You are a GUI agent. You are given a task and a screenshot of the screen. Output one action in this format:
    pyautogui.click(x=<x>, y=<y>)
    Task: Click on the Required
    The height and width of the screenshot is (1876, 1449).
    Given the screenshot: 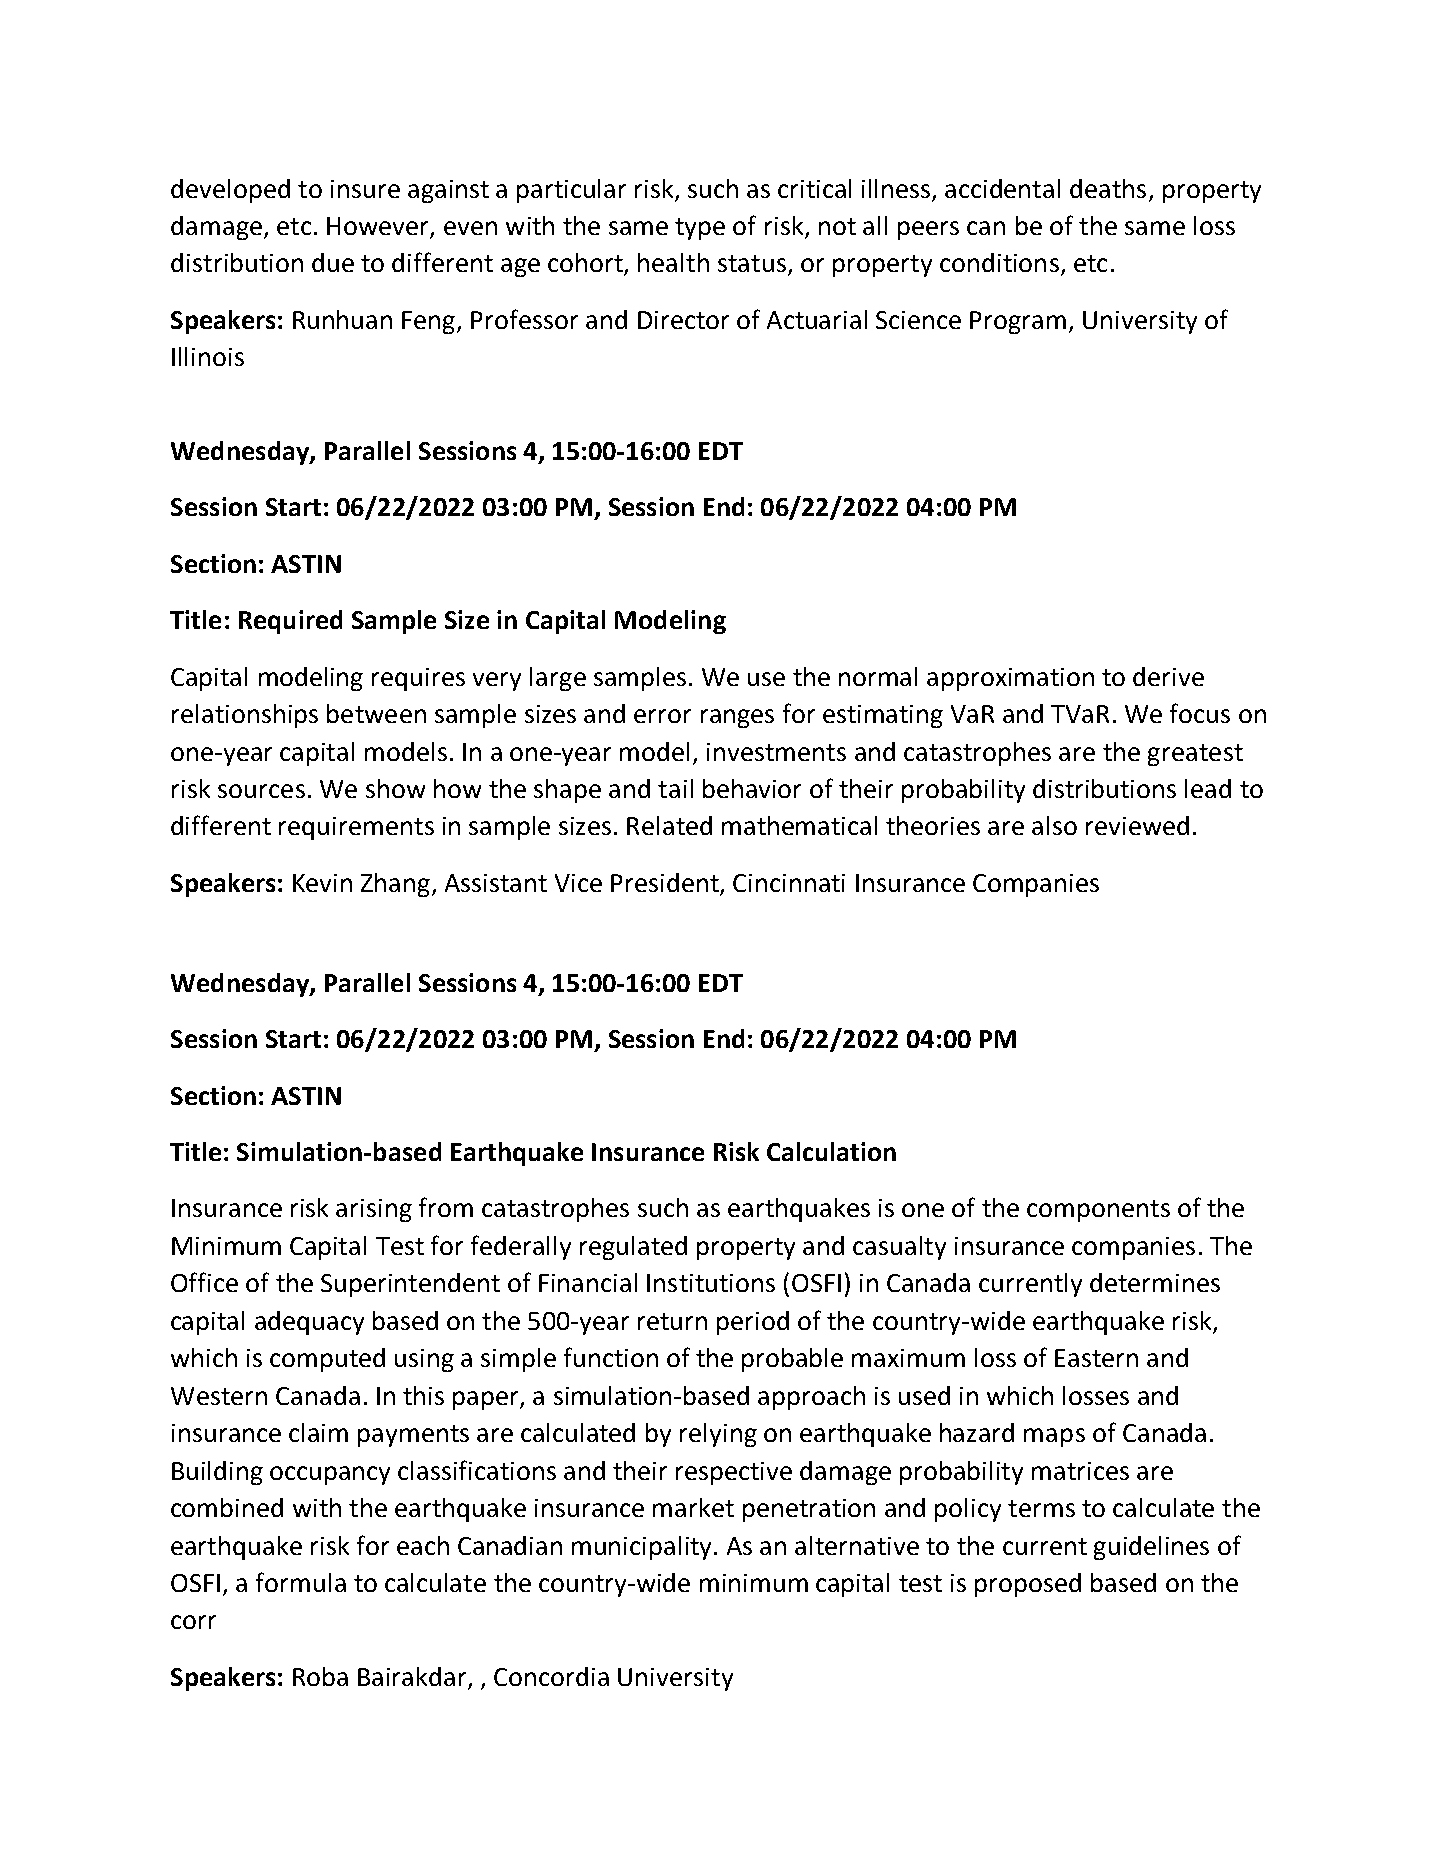 What is the action you would take?
    pyautogui.click(x=290, y=622)
